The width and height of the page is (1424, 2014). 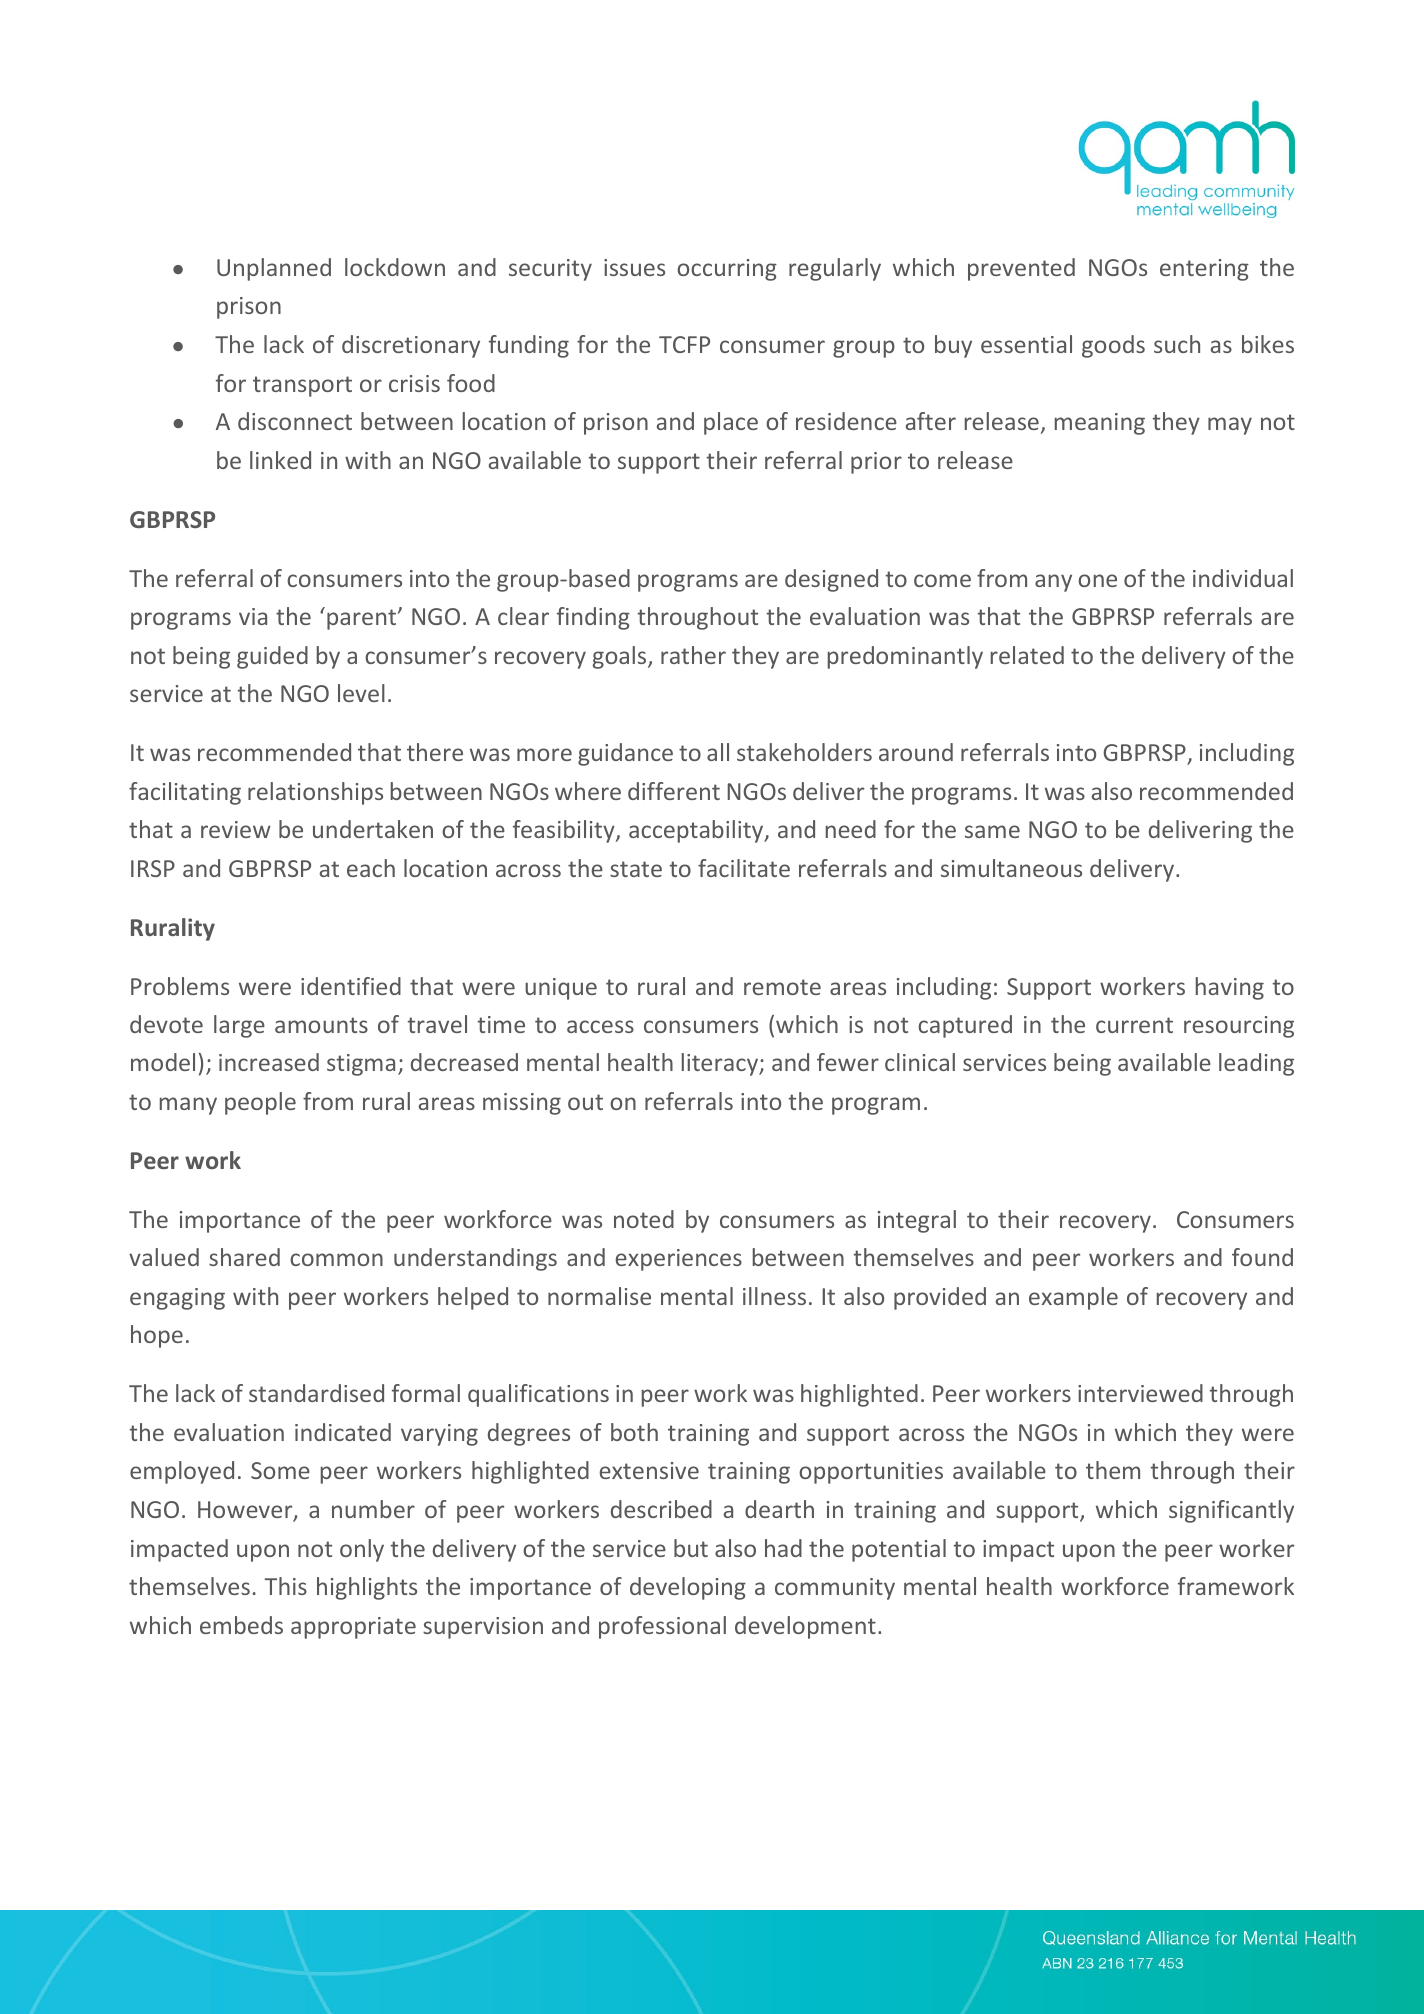 I want to click on developing, so click(x=688, y=1588).
